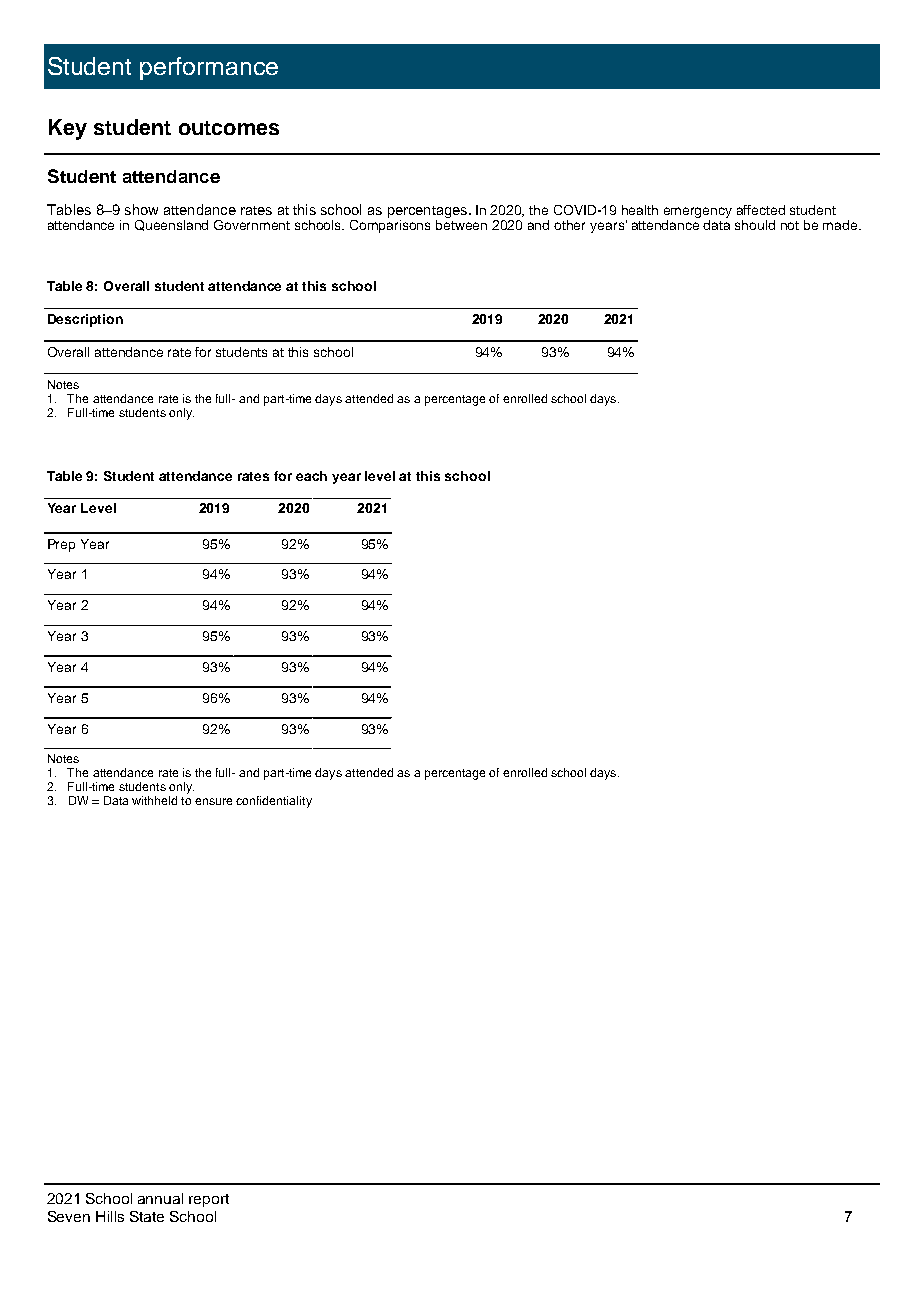 This screenshot has height=1308, width=924. I want to click on affected, so click(761, 210).
